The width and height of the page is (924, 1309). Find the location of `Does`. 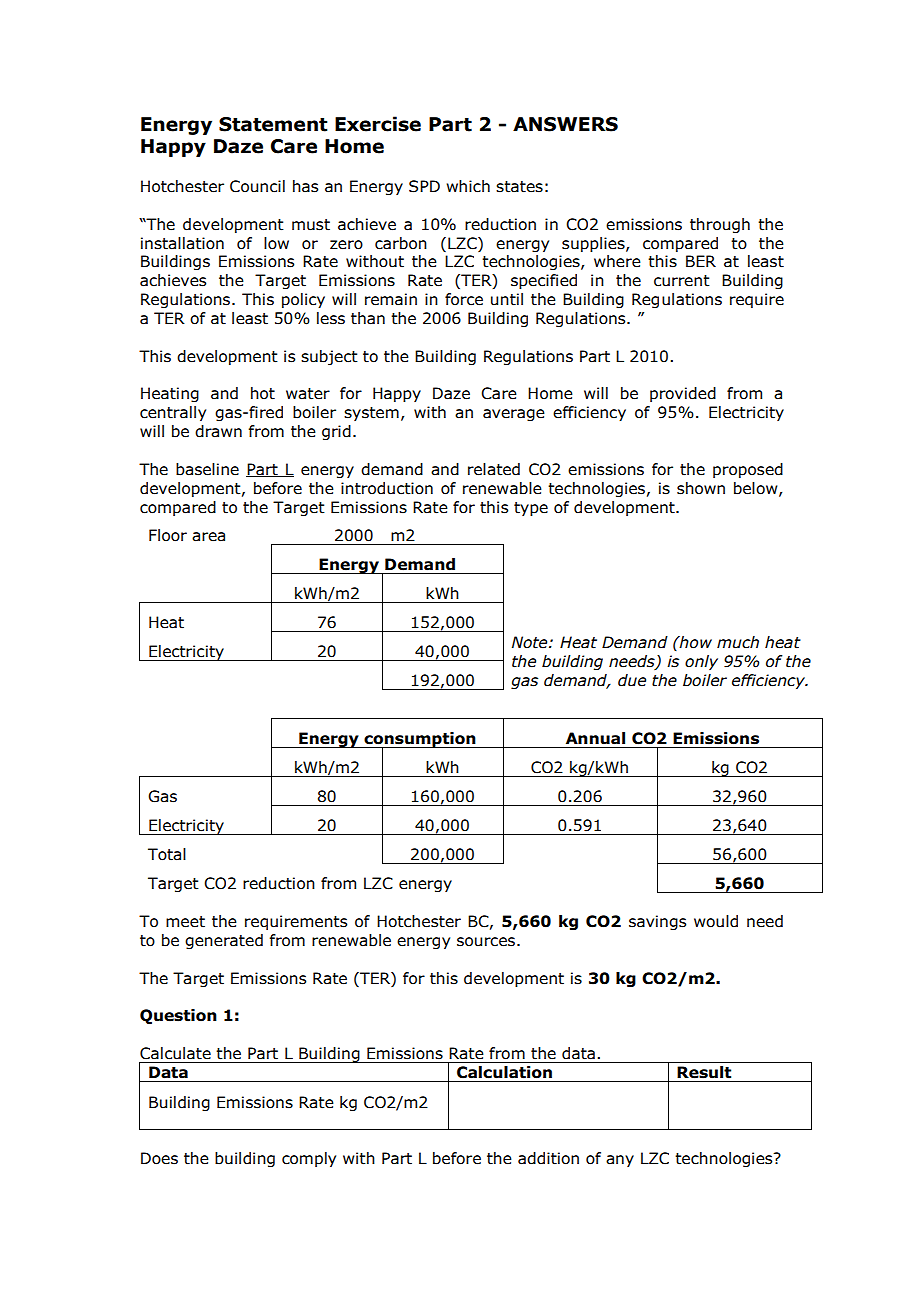

Does is located at coordinates (159, 1158).
